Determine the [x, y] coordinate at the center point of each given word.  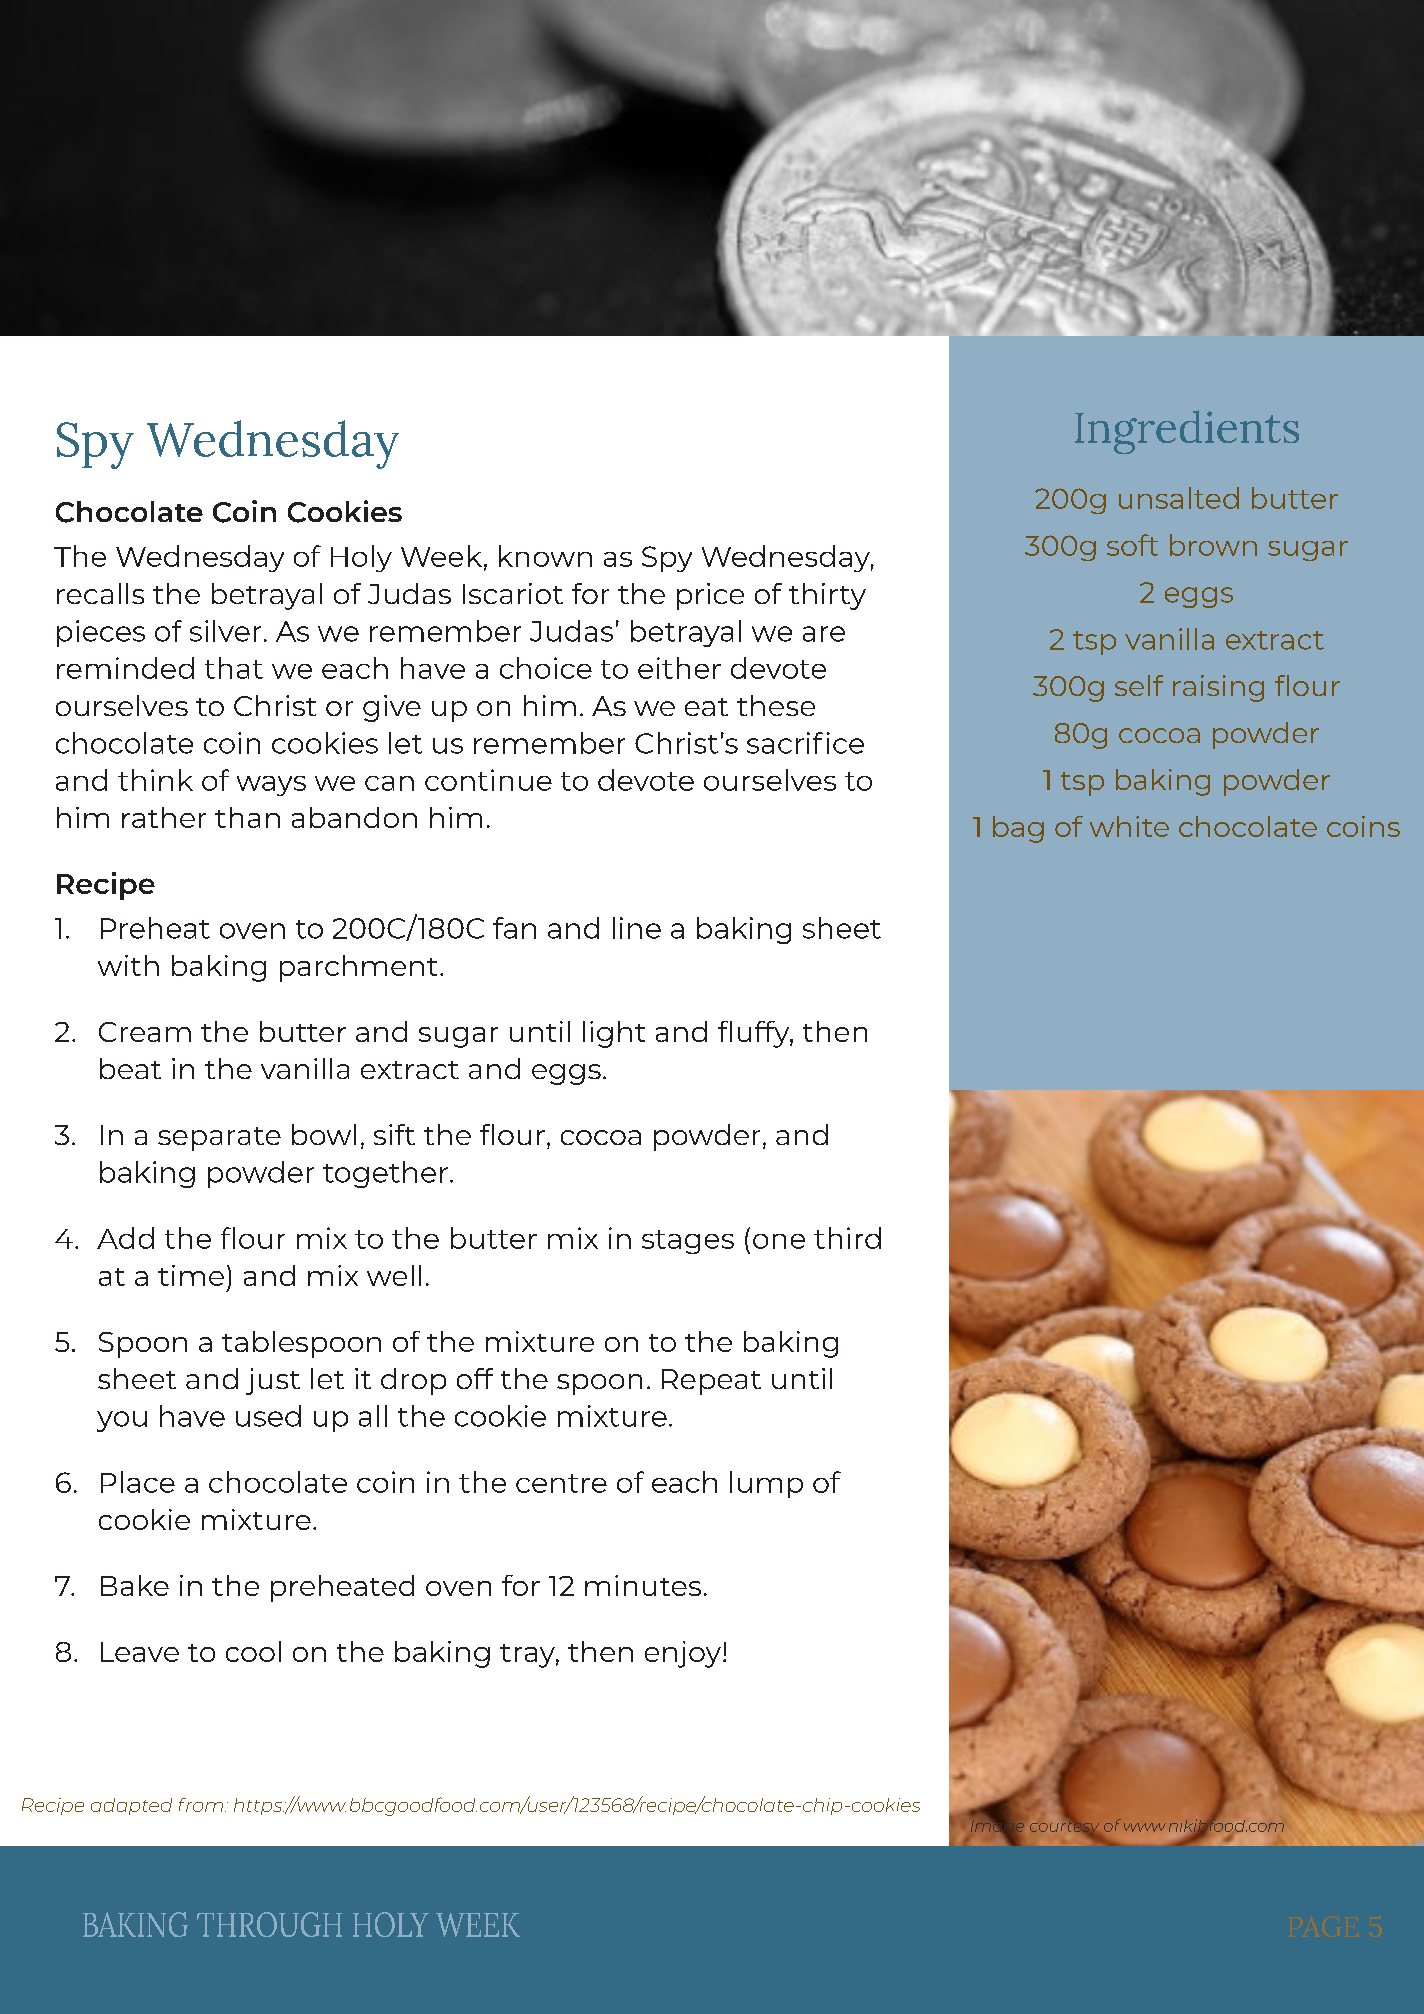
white [1129, 826]
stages [688, 1242]
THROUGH [269, 1924]
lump [766, 1484]
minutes [643, 1585]
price [710, 596]
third [847, 1238]
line [637, 928]
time [191, 1275]
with [128, 965]
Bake [135, 1585]
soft [1132, 545]
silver [225, 631]
